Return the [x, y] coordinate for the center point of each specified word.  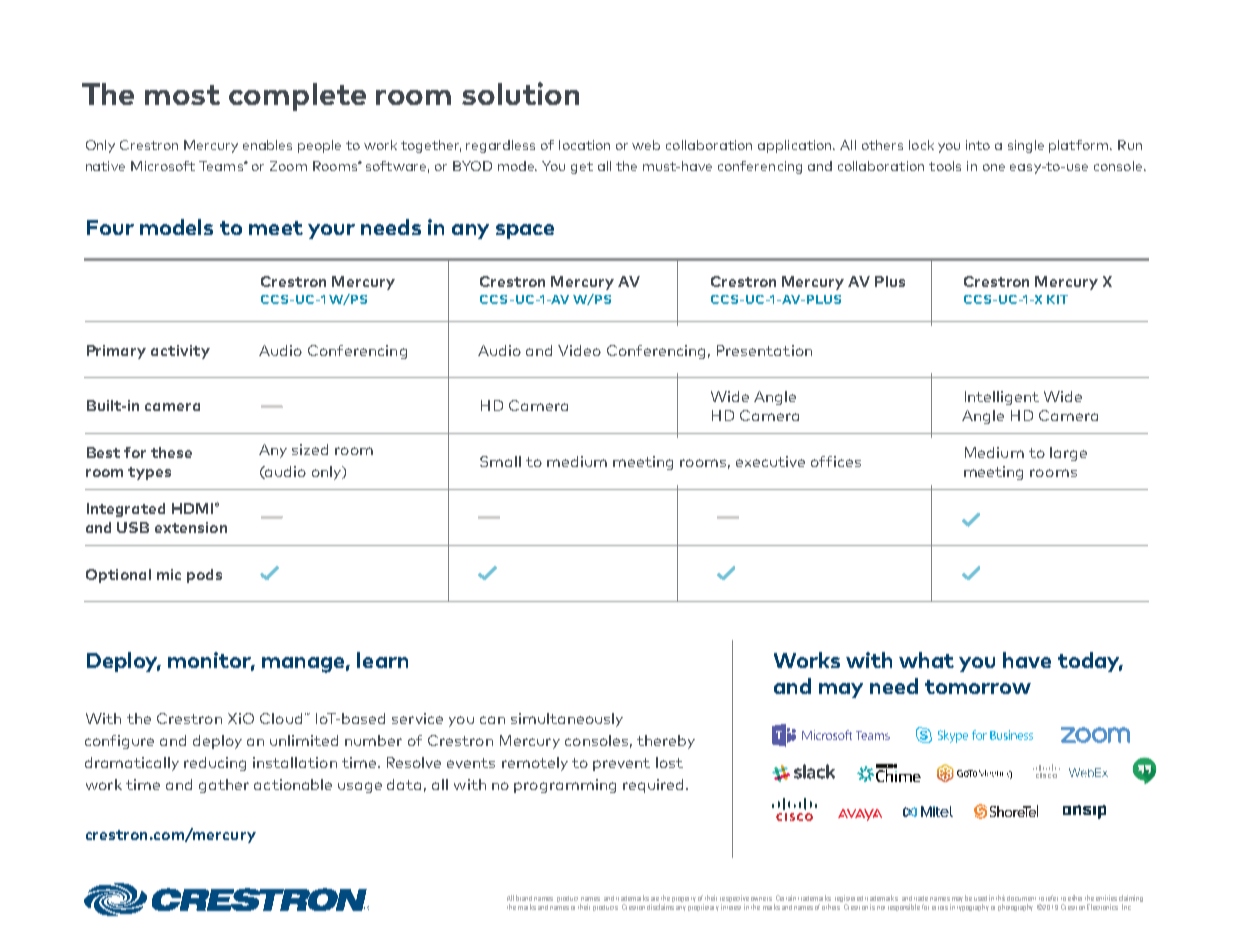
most [182, 95]
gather [224, 786]
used [980, 898]
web [646, 145]
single [1026, 146]
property [684, 899]
